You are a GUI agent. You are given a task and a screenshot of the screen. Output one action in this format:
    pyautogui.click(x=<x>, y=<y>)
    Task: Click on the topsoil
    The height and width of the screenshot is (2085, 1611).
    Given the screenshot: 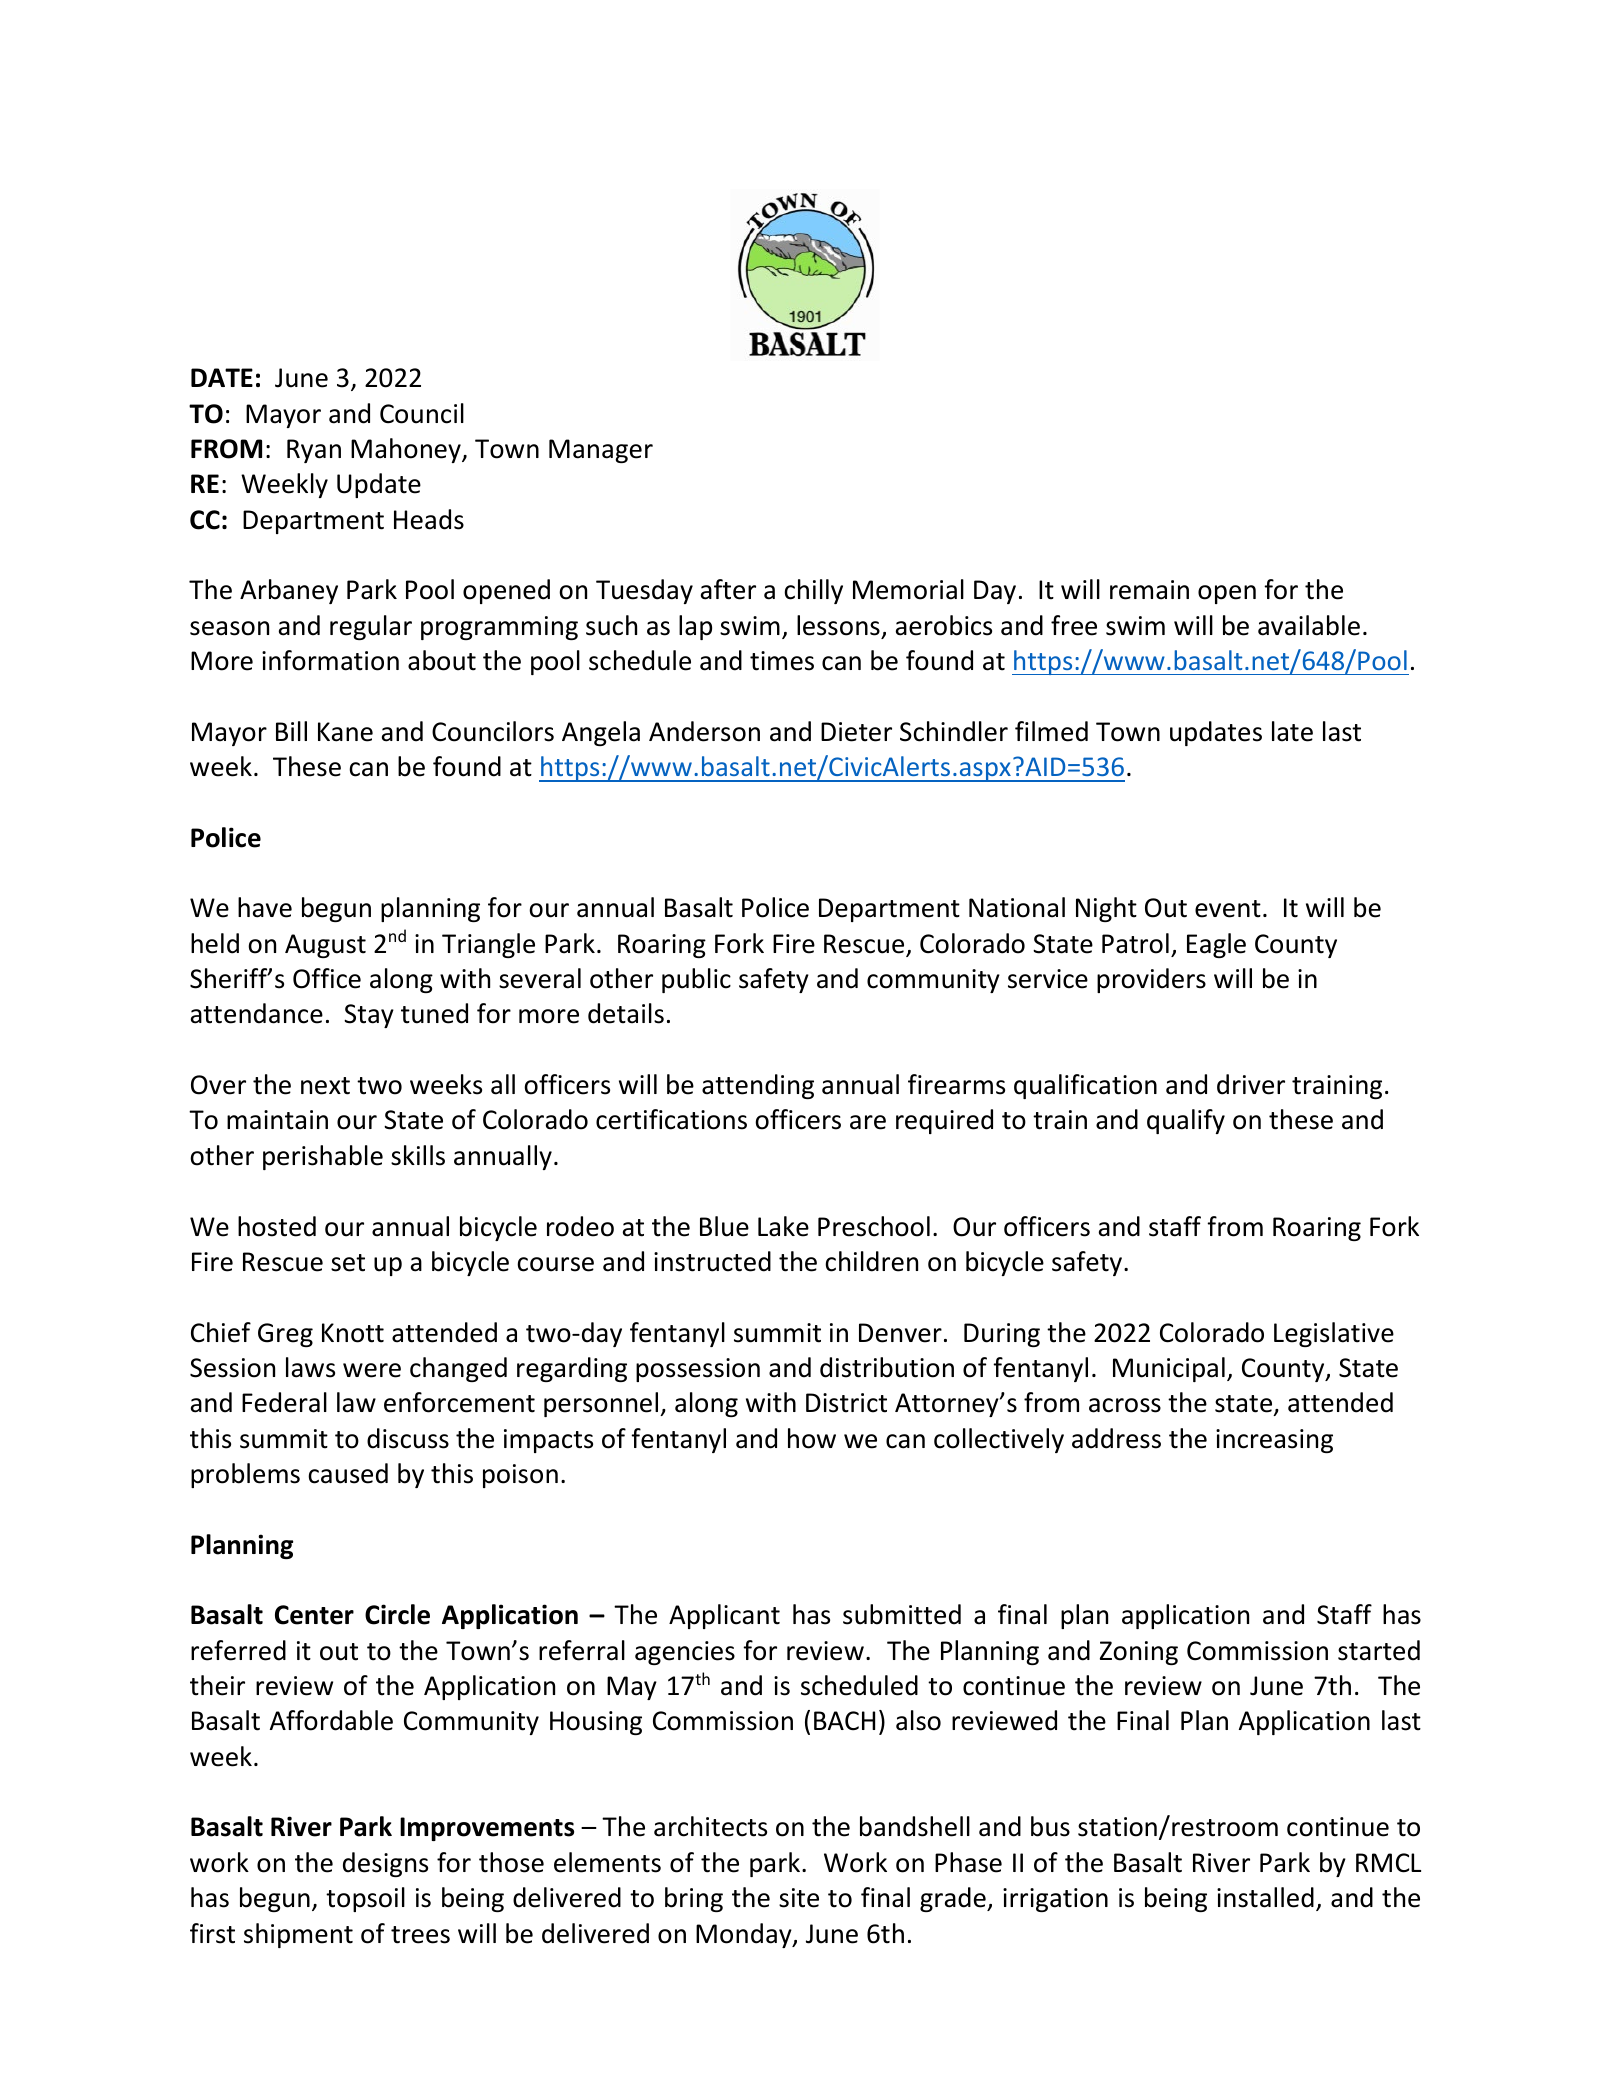 What is the action you would take?
    pyautogui.click(x=365, y=1899)
